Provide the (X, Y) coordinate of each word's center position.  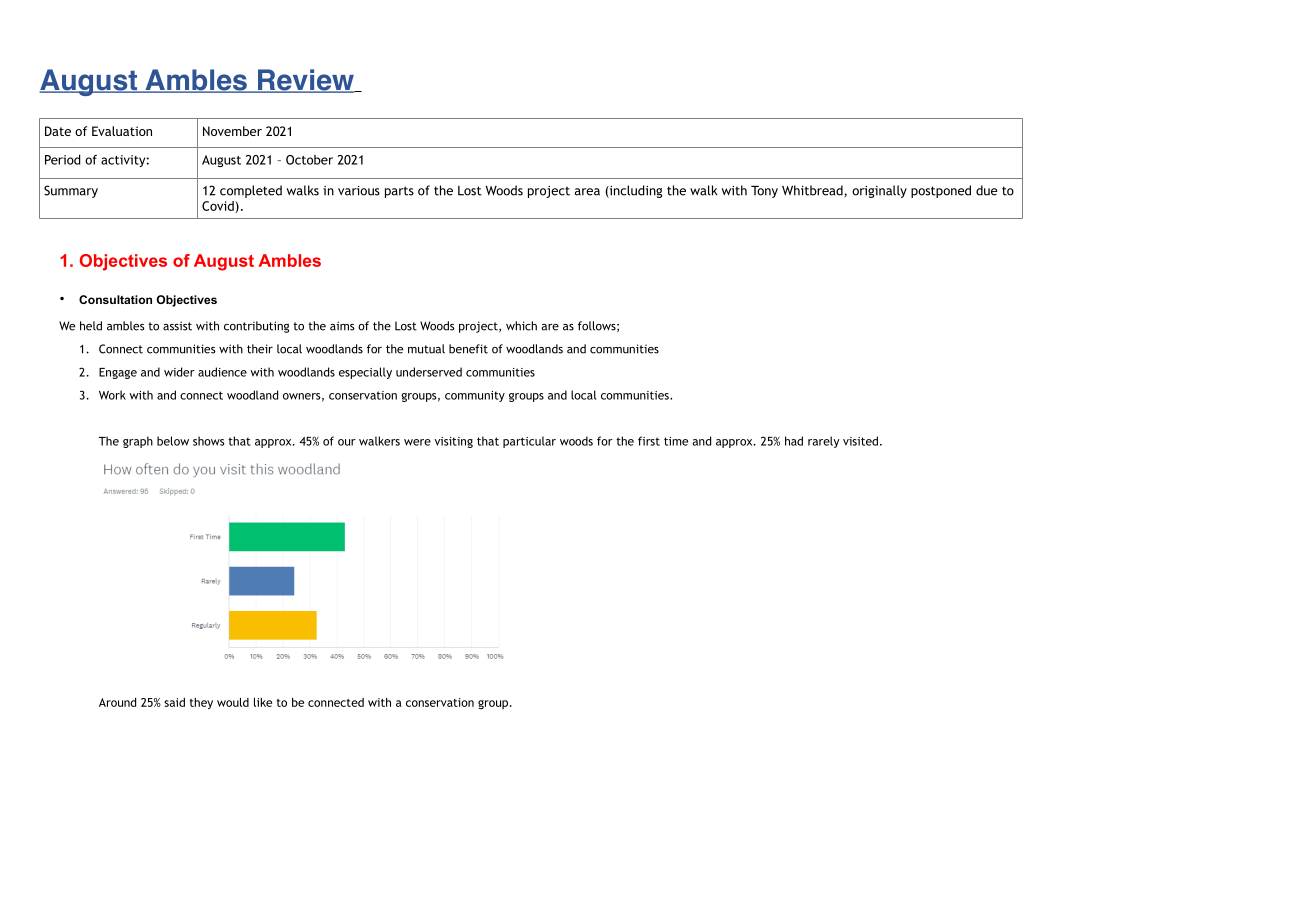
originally (879, 191)
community (475, 396)
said (174, 702)
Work (112, 395)
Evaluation (122, 131)
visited (860, 441)
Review (306, 81)
